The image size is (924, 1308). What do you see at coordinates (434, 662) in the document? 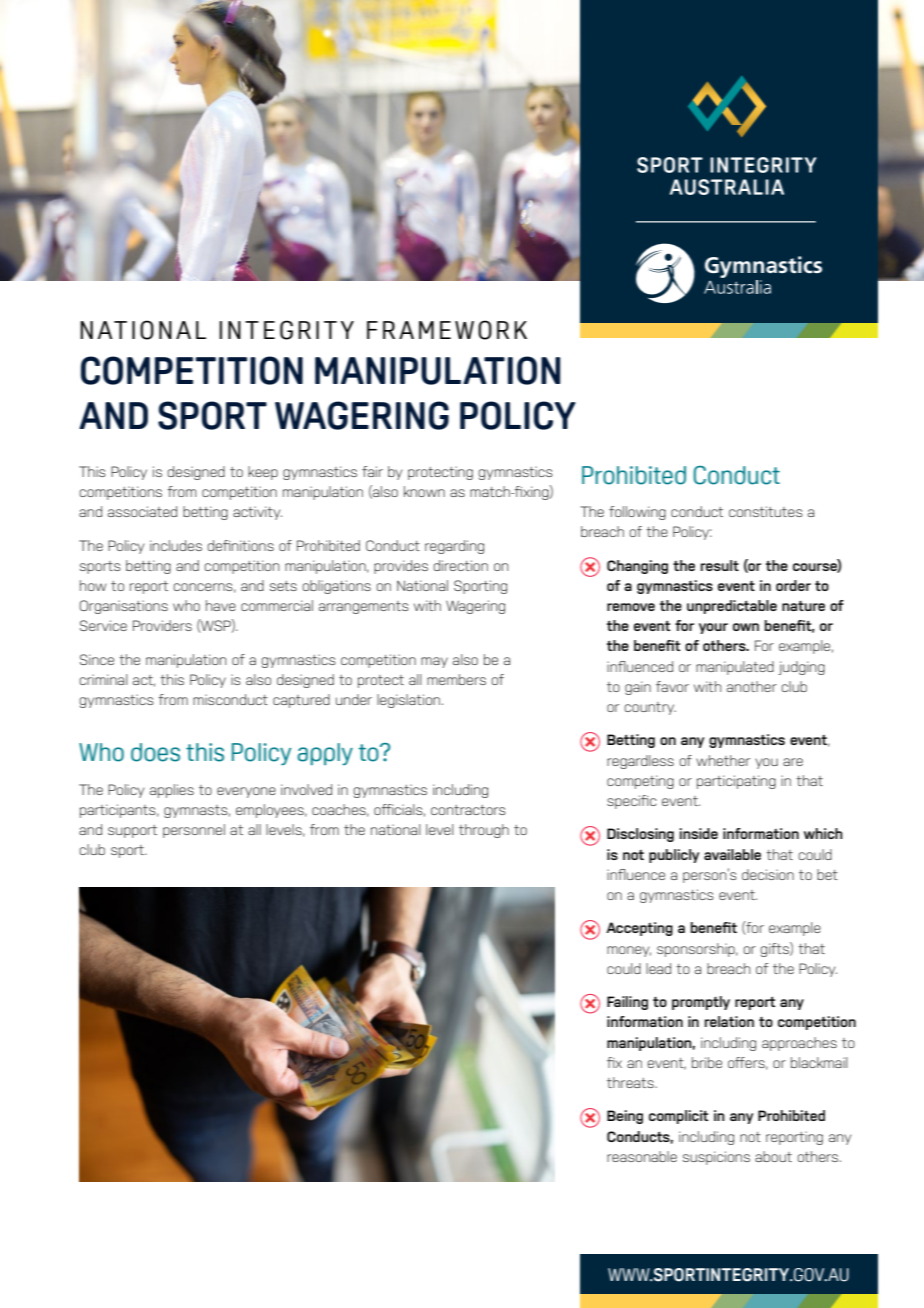
I see `may` at bounding box center [434, 662].
